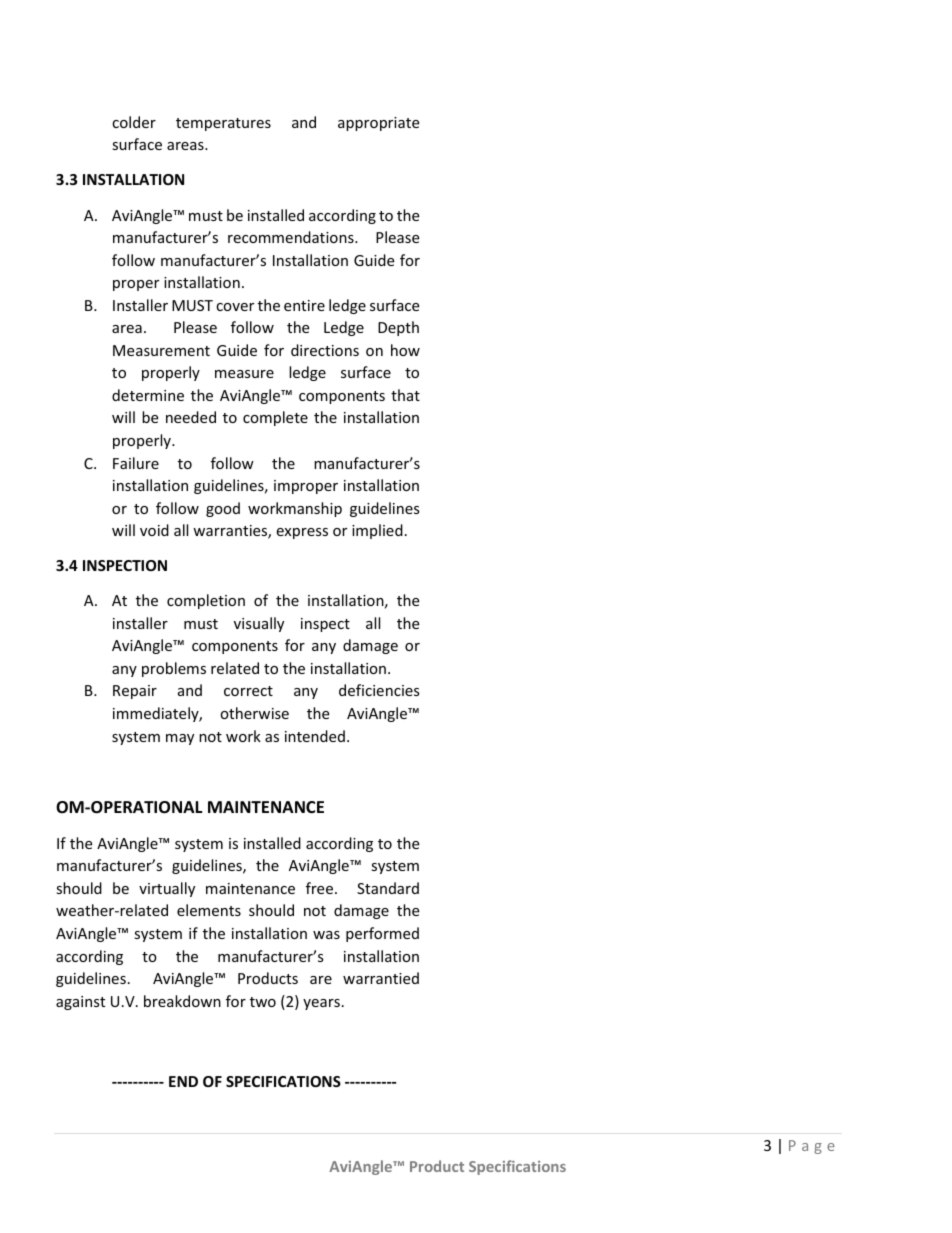 This image has height=1233, width=952. Describe the element at coordinates (315, 736) in the image. I see `intended` at that location.
